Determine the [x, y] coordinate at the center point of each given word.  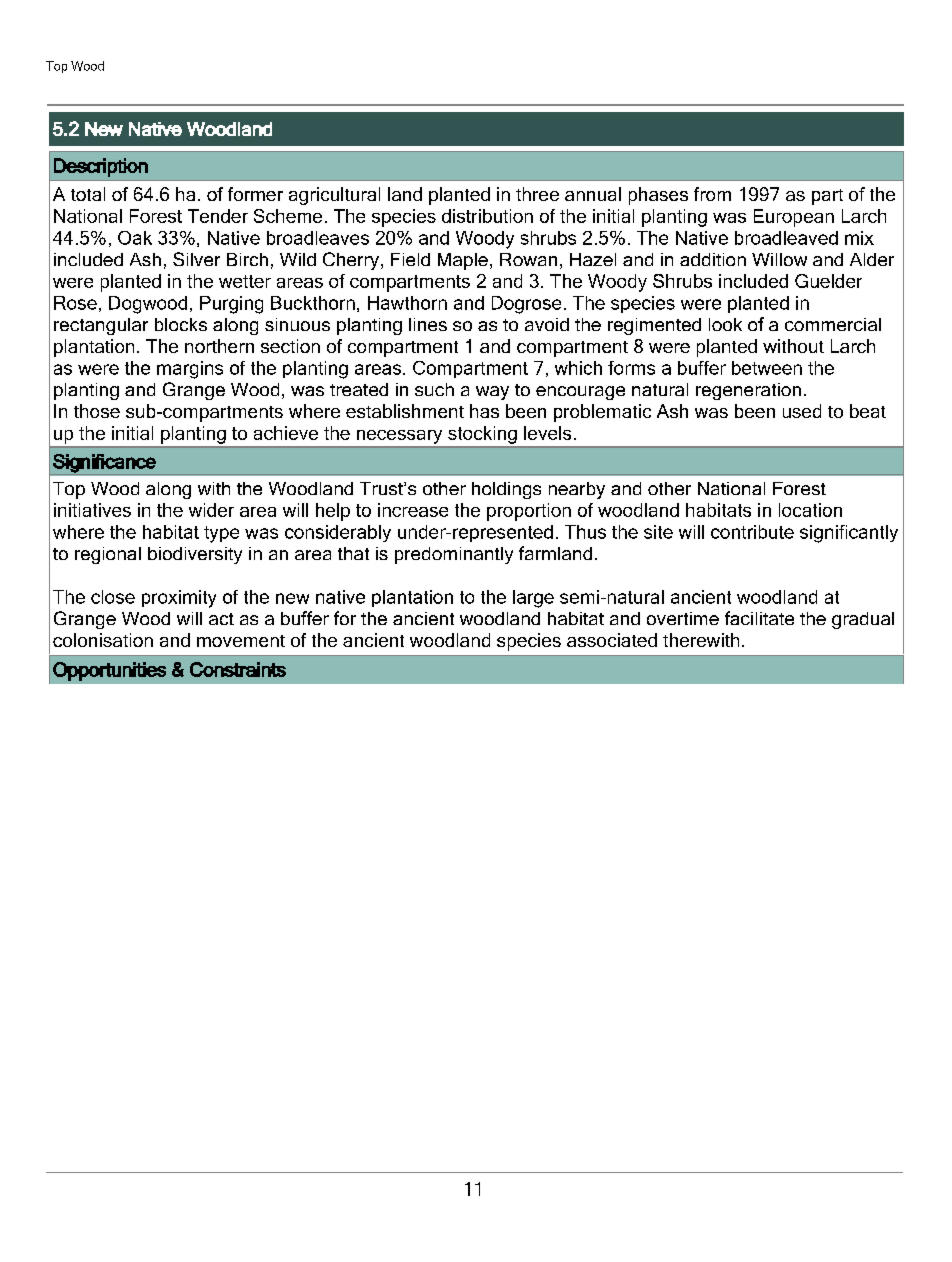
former [255, 194]
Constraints [238, 669]
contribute [752, 532]
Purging [231, 305]
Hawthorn [407, 303]
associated [612, 640]
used [802, 411]
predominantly [454, 555]
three [537, 194]
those [97, 411]
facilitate [759, 618]
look [725, 324]
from [712, 194]
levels [547, 433]
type [221, 534]
